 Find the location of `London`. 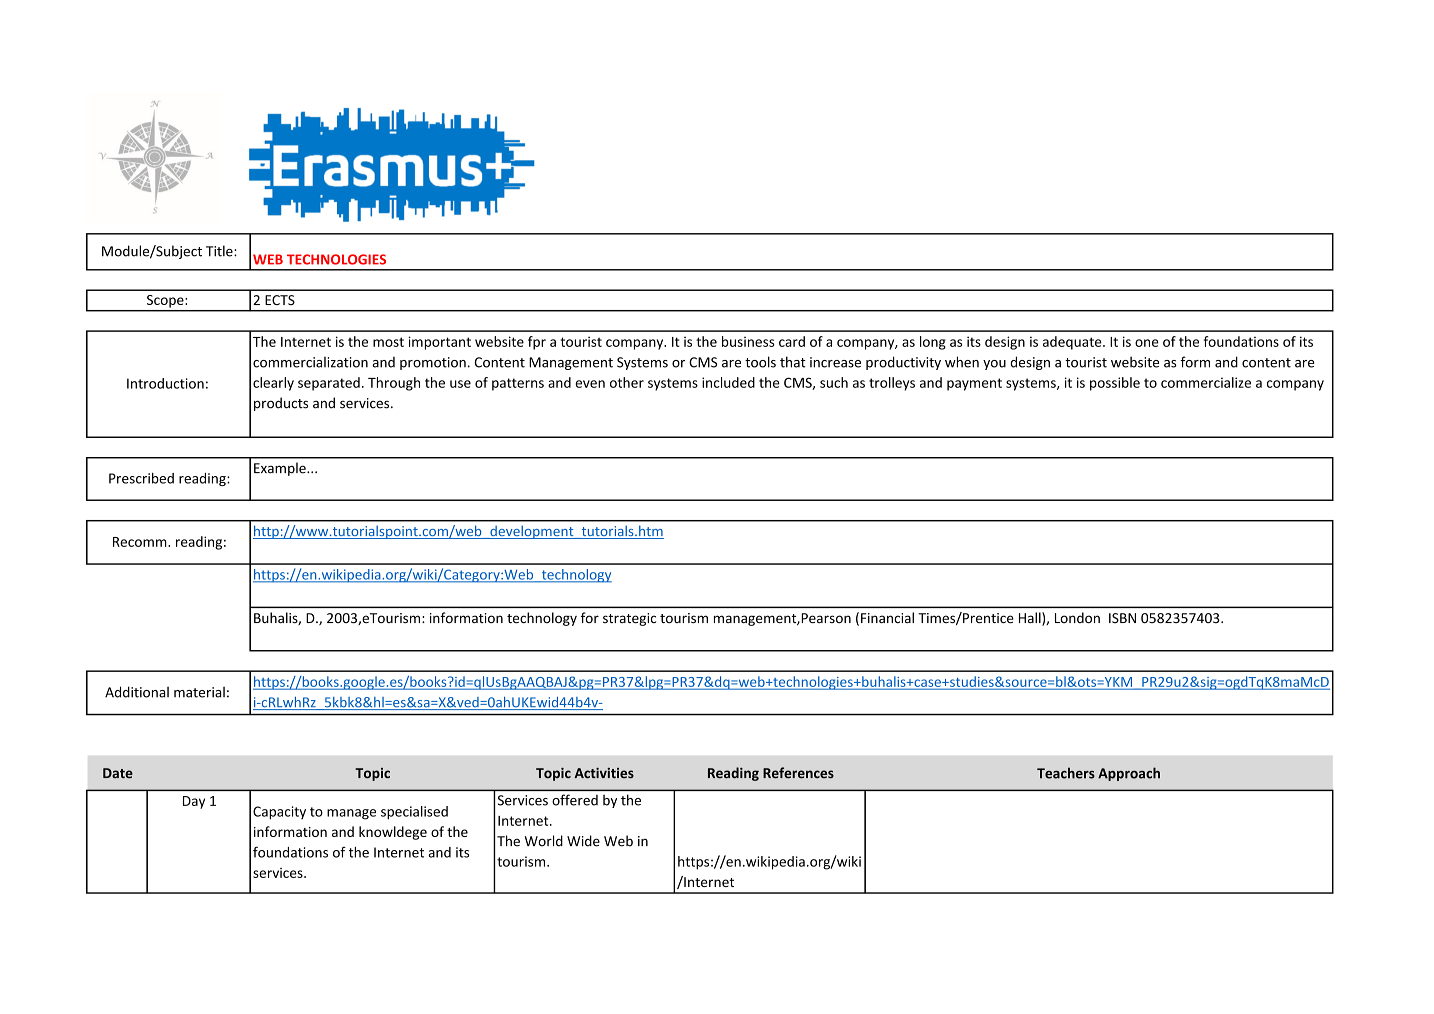

London is located at coordinates (1077, 618).
